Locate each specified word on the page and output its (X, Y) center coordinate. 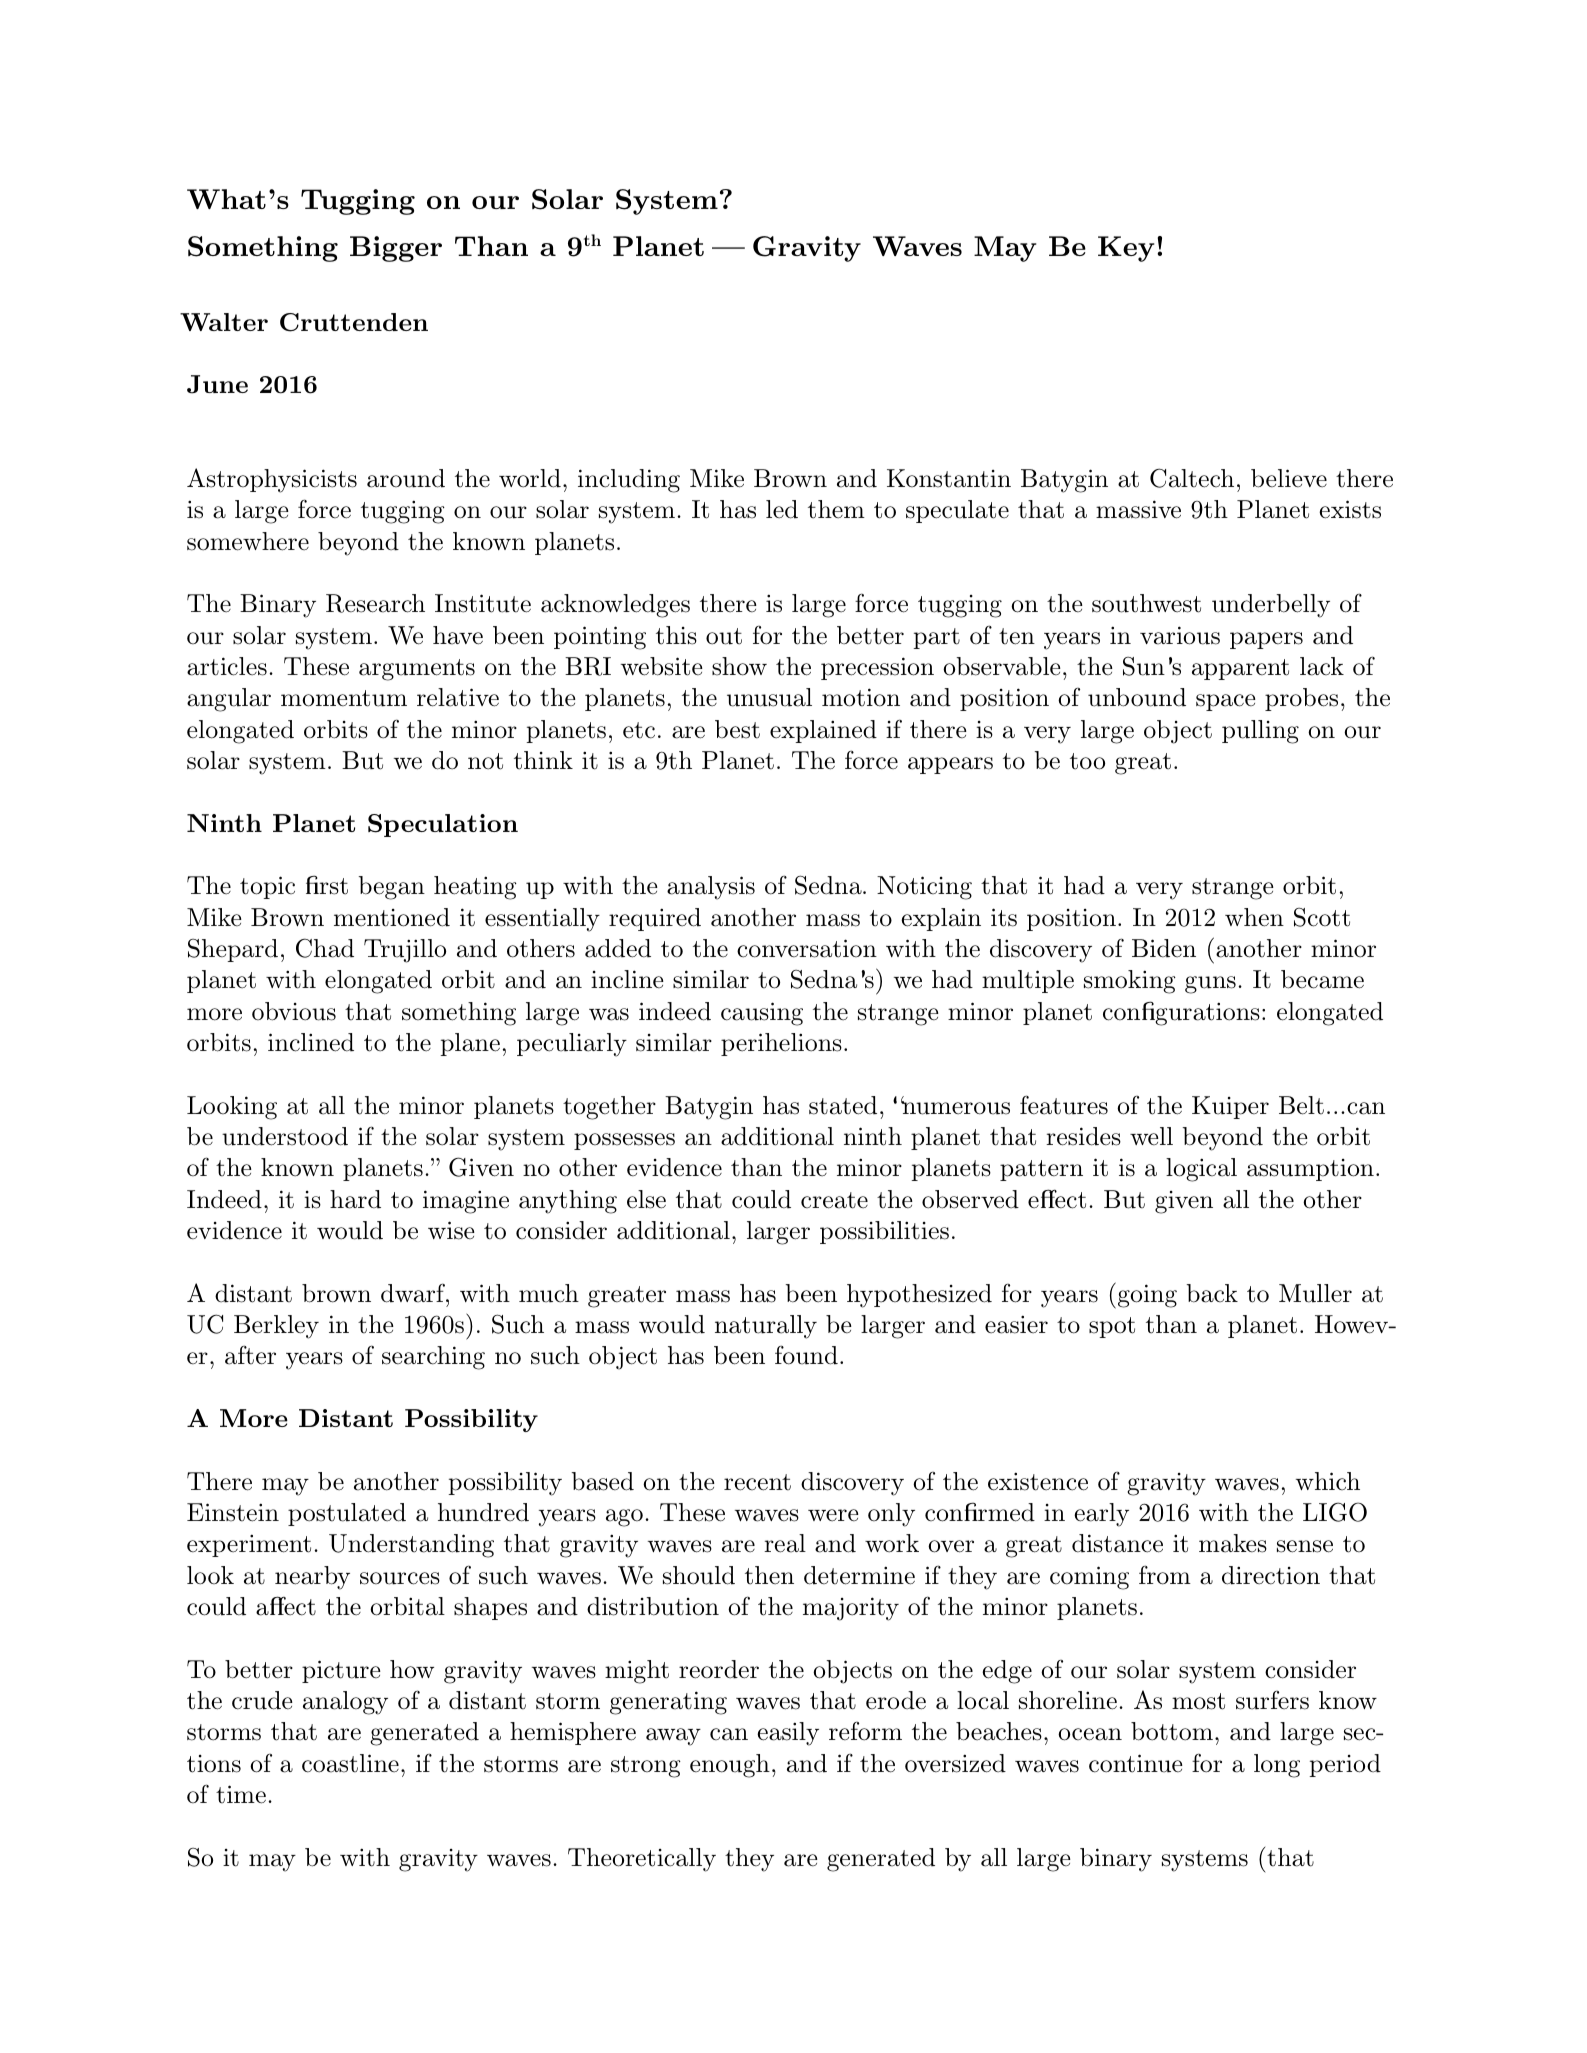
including (629, 481)
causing (762, 1014)
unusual (769, 697)
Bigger (396, 249)
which (1328, 1481)
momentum (344, 698)
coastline (350, 1763)
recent (757, 1482)
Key (1126, 249)
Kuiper (1230, 1107)
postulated (347, 1514)
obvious (294, 1011)
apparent (1240, 669)
